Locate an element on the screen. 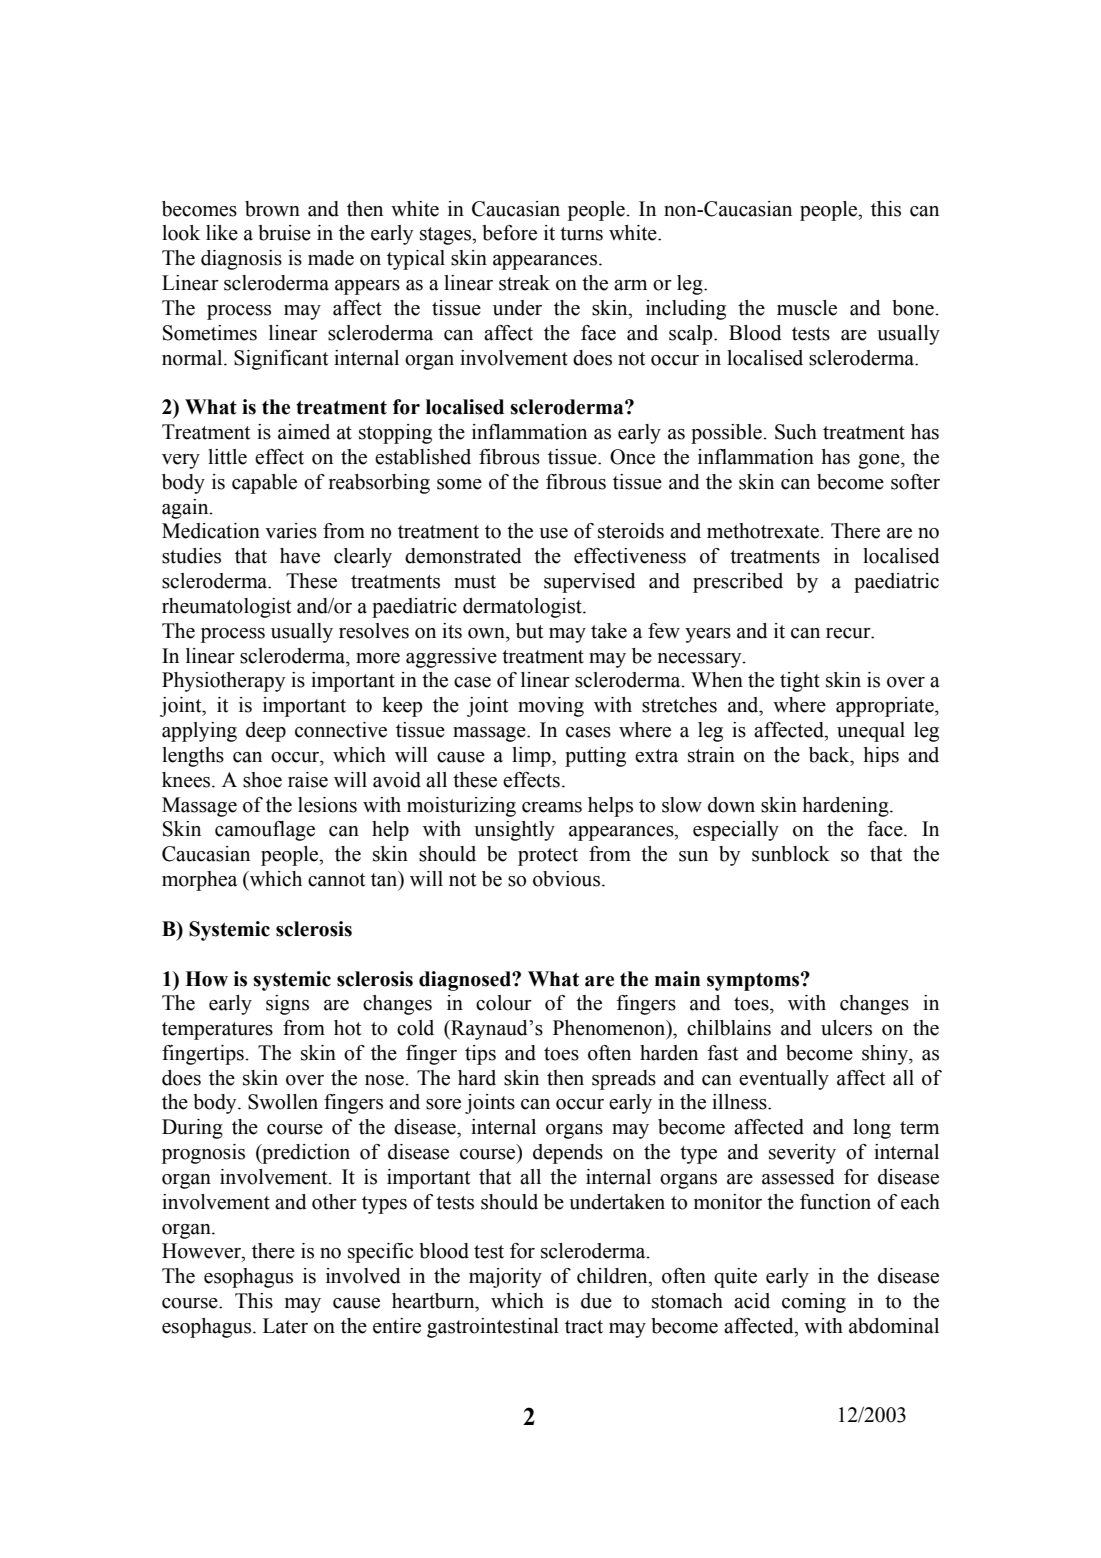 This screenshot has width=1101, height=1558. sunblock is located at coordinates (791, 854).
